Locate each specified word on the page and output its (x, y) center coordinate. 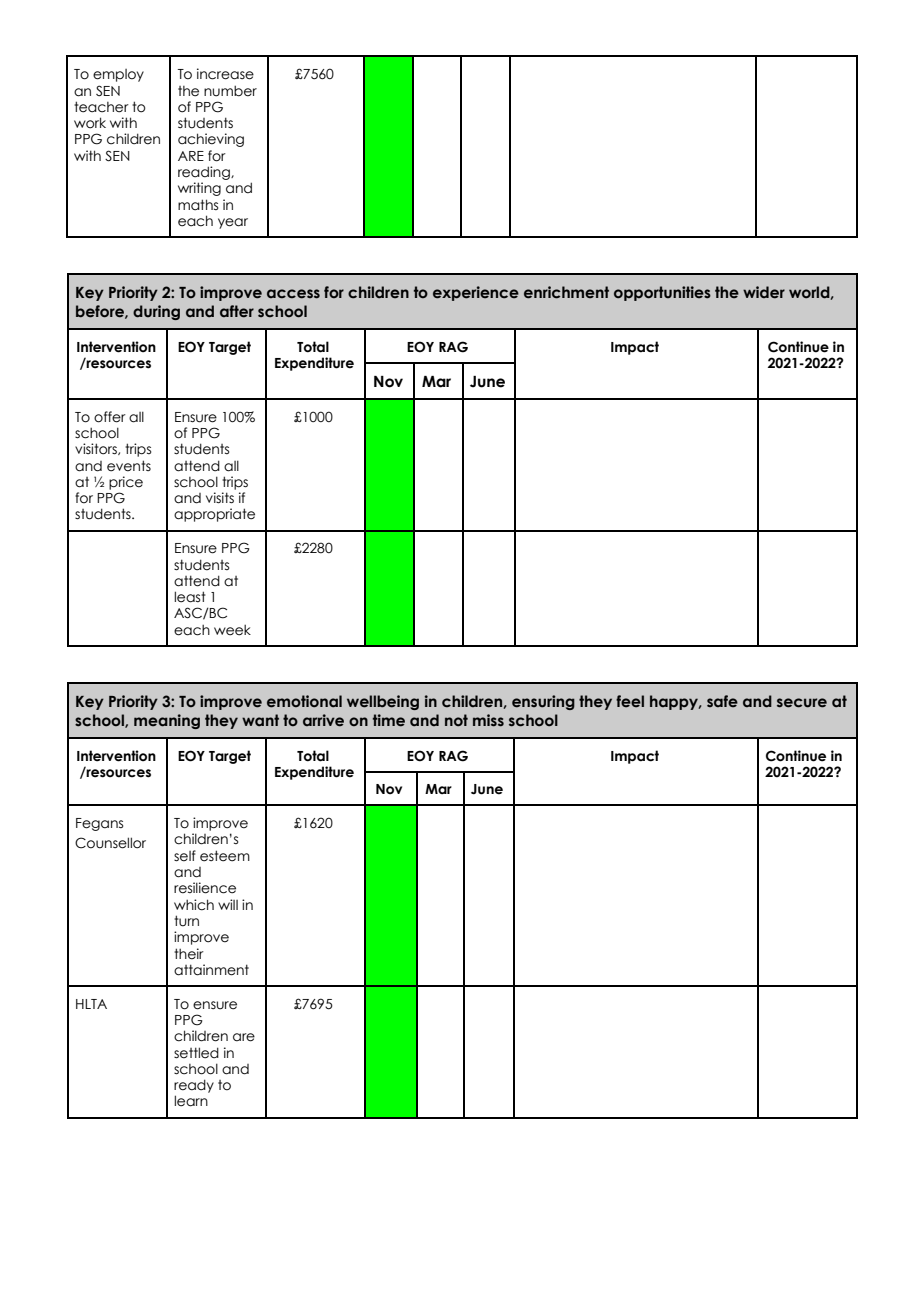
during (156, 312)
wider (764, 292)
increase (225, 74)
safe (722, 701)
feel (630, 701)
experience (476, 293)
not (456, 720)
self (185, 856)
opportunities (662, 293)
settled (196, 1053)
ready (194, 1086)
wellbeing (383, 702)
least (190, 597)
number (230, 91)
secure (802, 703)
